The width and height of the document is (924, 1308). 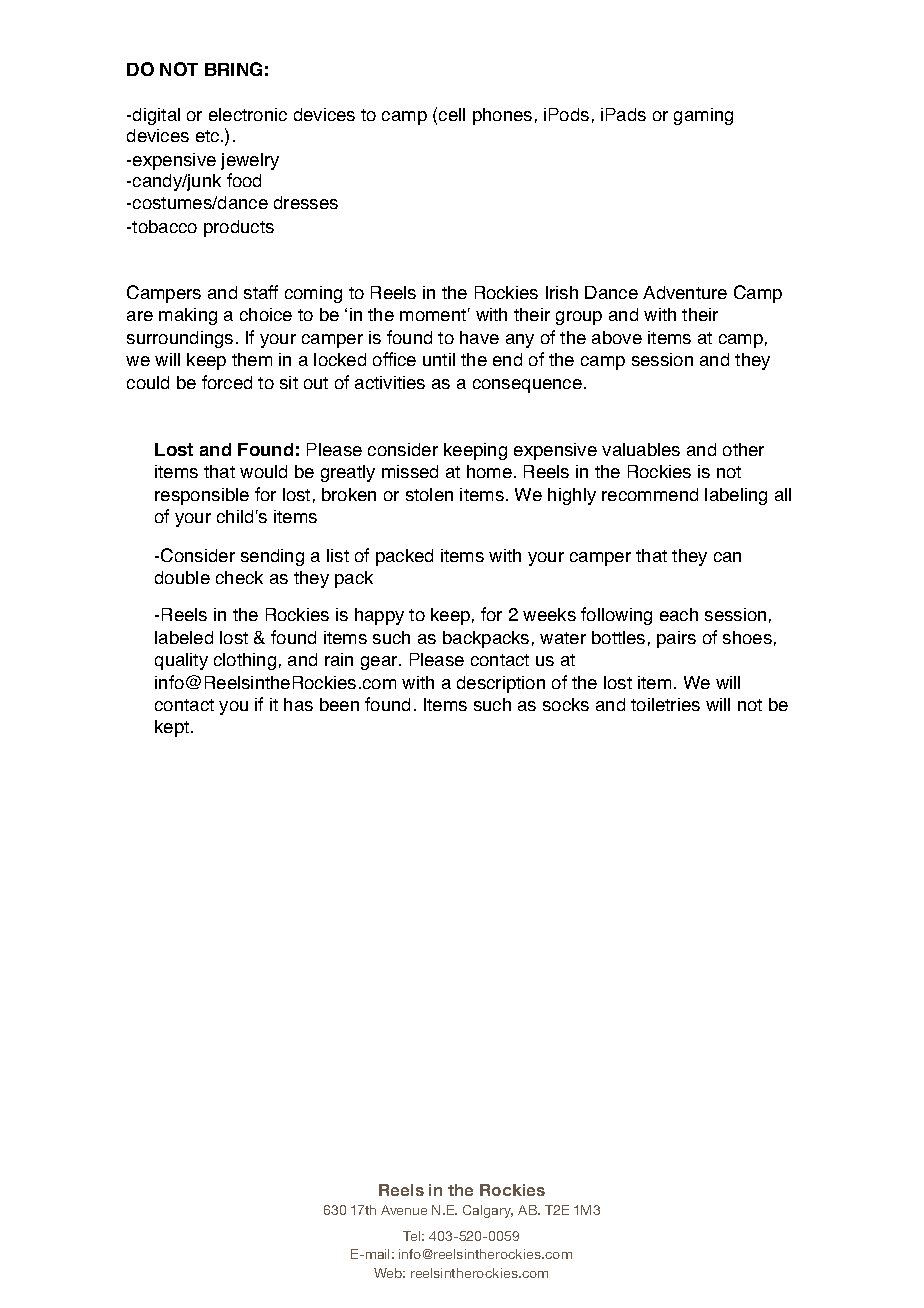 I want to click on description, so click(x=501, y=684).
